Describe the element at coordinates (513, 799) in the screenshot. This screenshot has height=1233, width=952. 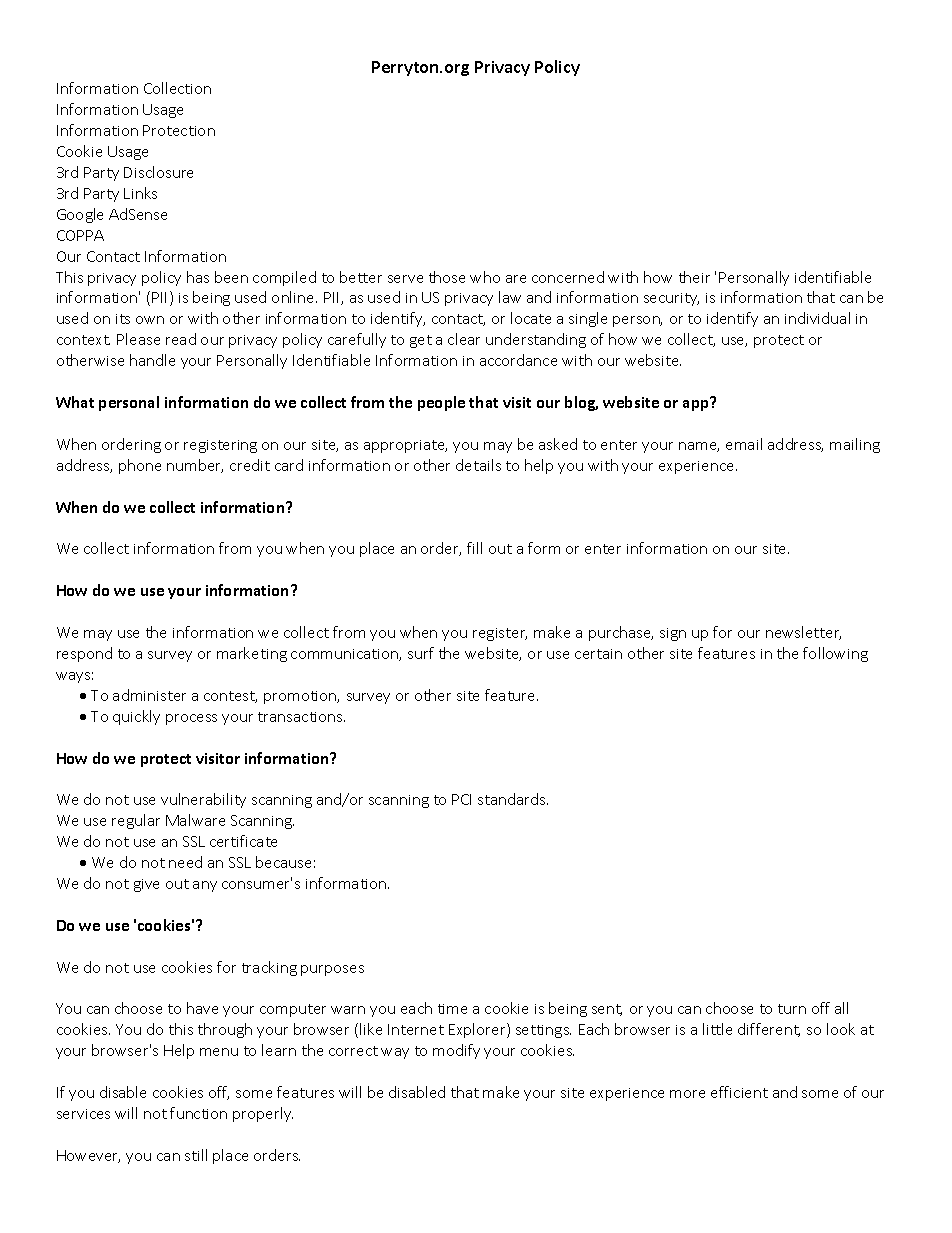
I see `standards` at that location.
